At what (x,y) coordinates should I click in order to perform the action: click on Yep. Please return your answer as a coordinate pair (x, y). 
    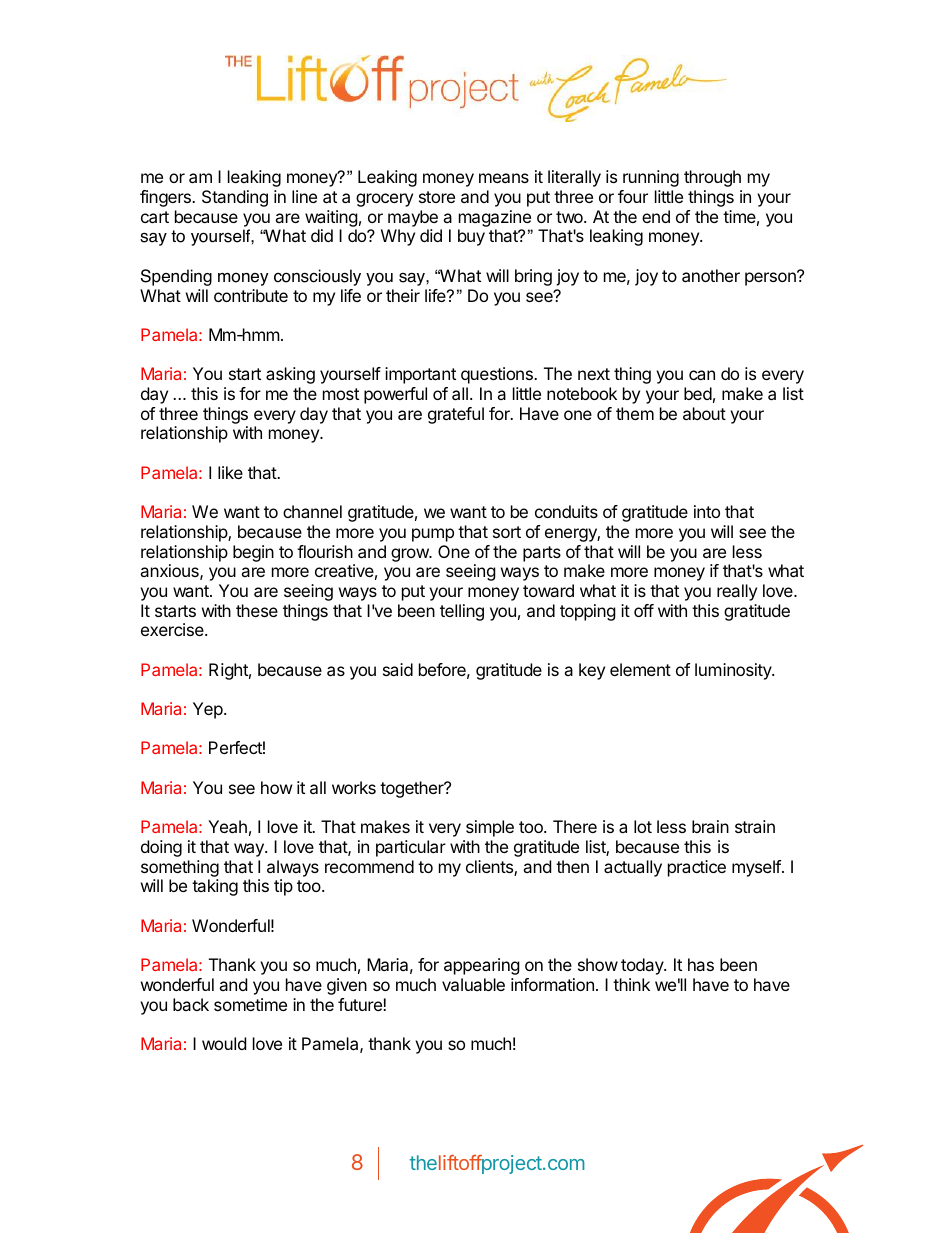
    Looking at the image, I should click on (209, 710).
